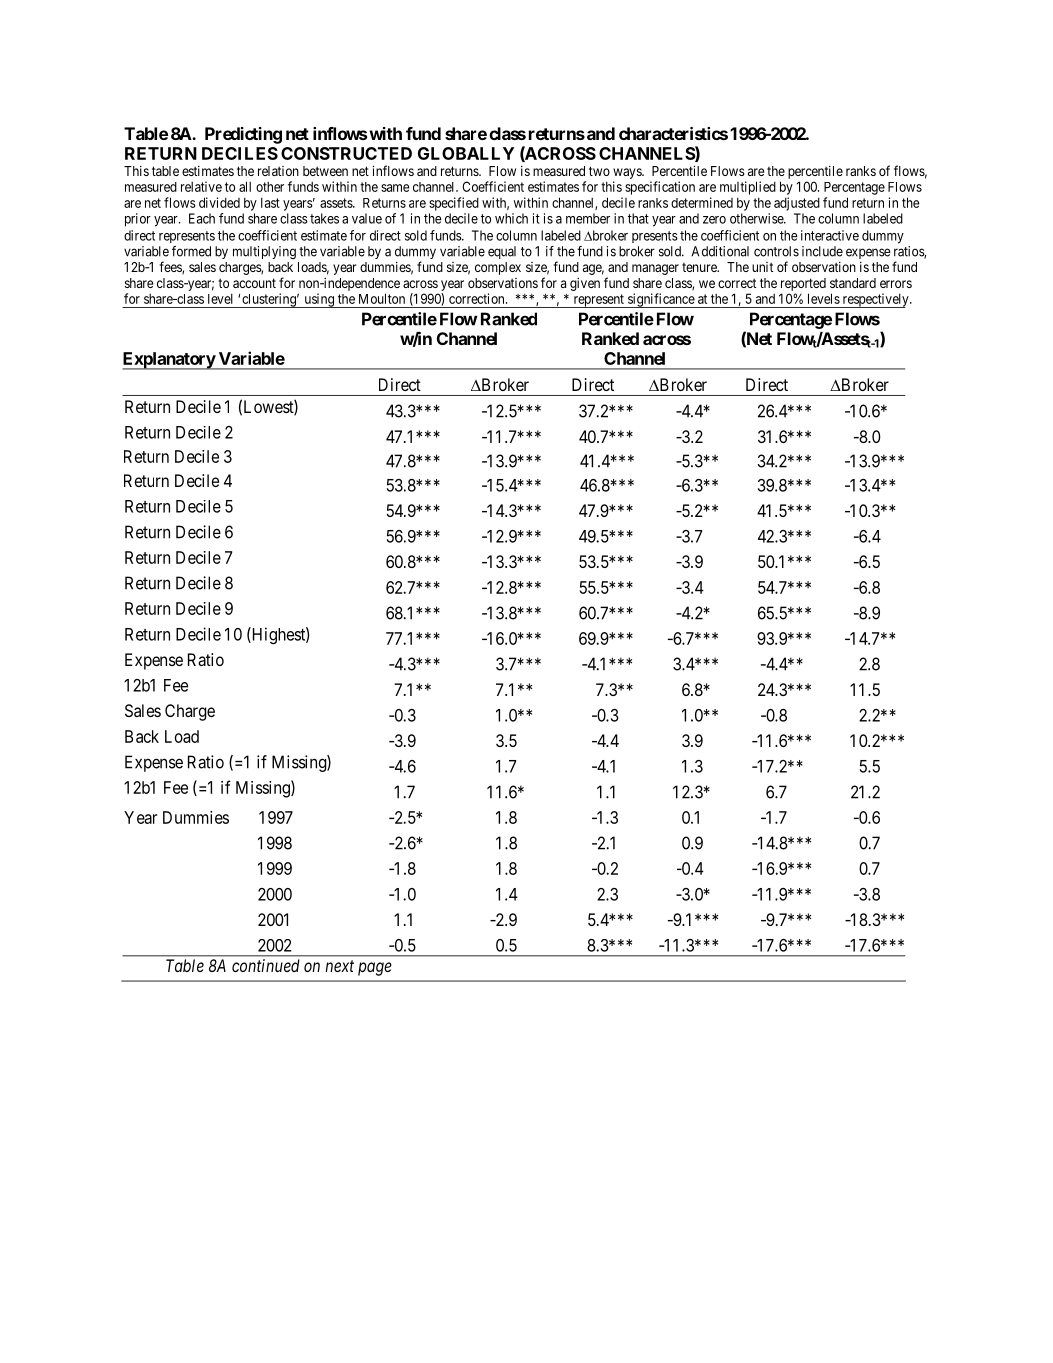 This screenshot has height=1363, width=1053. What do you see at coordinates (466, 153) in the screenshot?
I see `GLOBALLY` at bounding box center [466, 153].
